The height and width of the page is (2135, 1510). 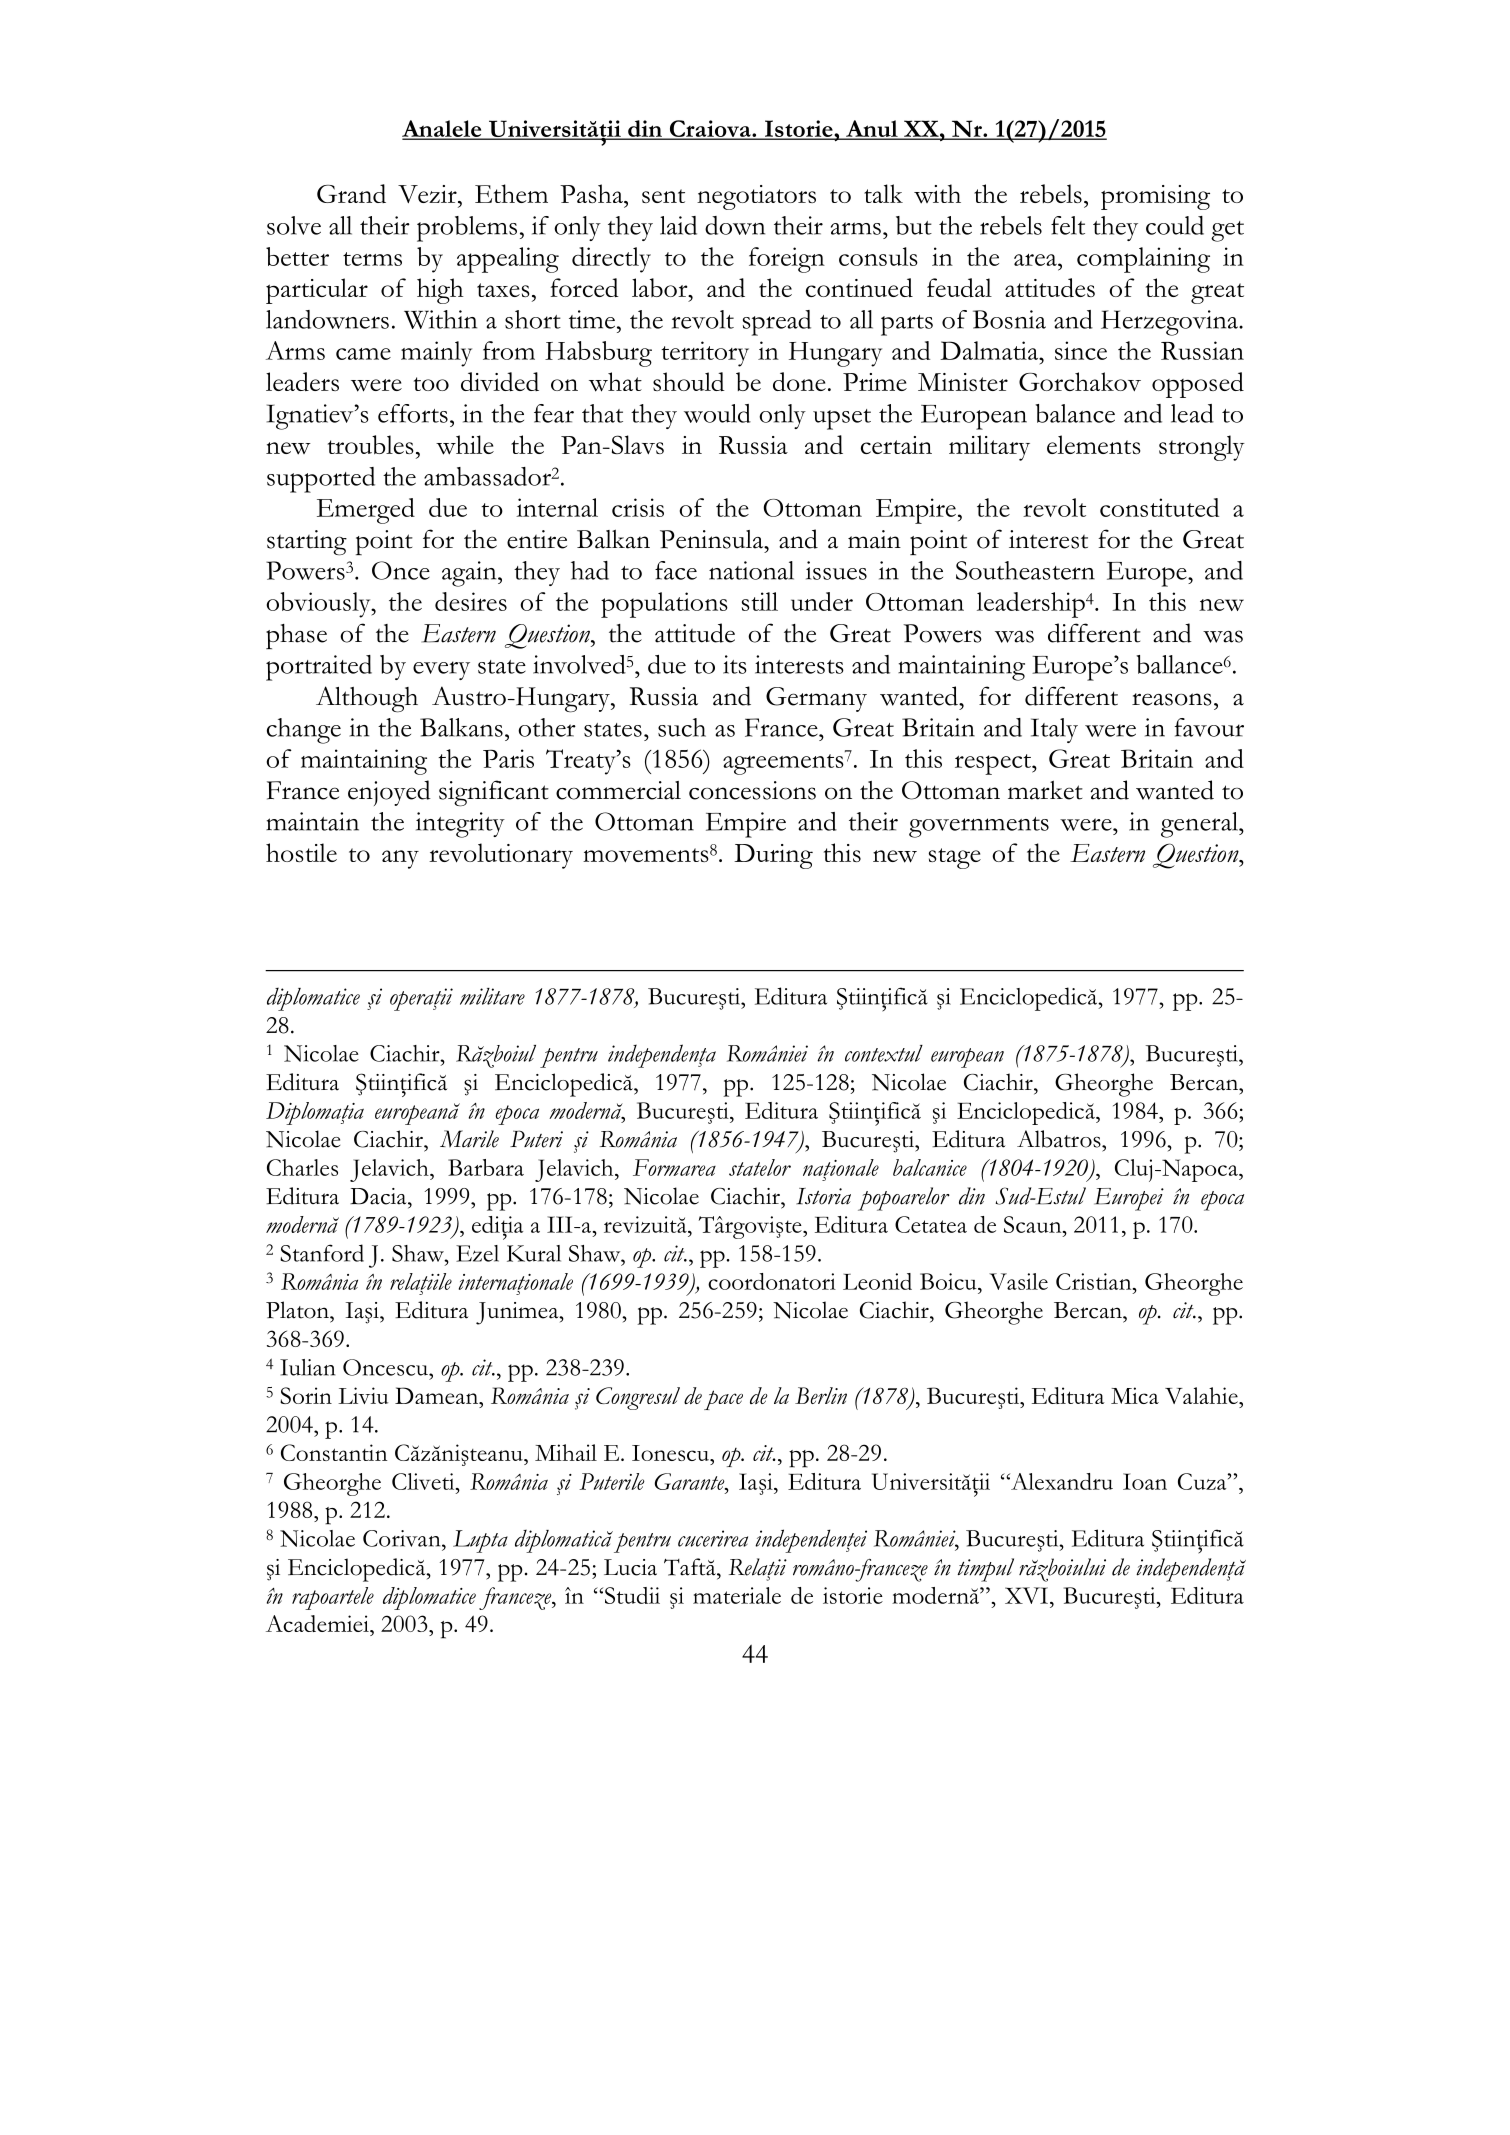 I want to click on Barbara, so click(x=486, y=1167).
